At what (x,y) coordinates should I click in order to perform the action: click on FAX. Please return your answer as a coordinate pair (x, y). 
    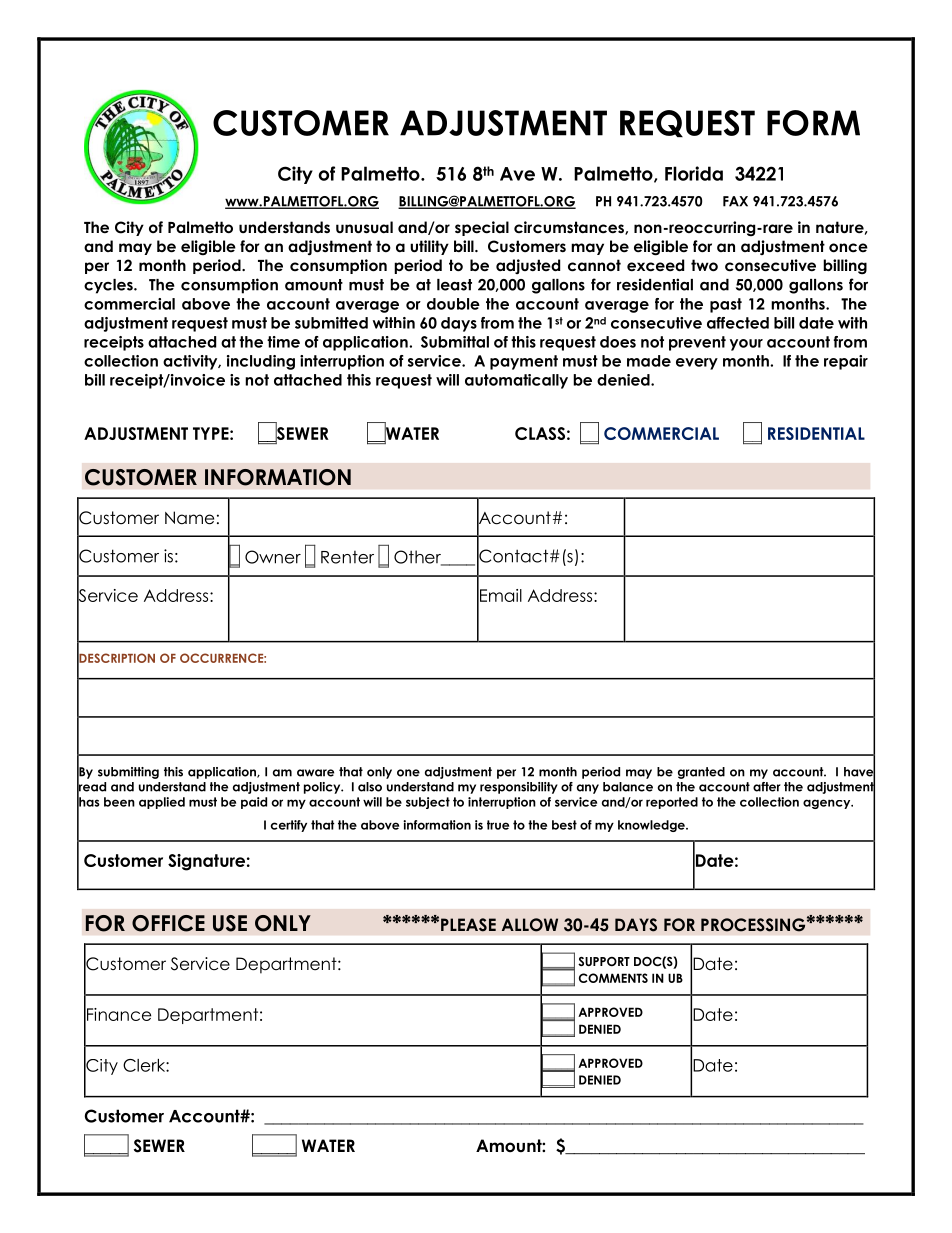
    Looking at the image, I should click on (735, 201).
